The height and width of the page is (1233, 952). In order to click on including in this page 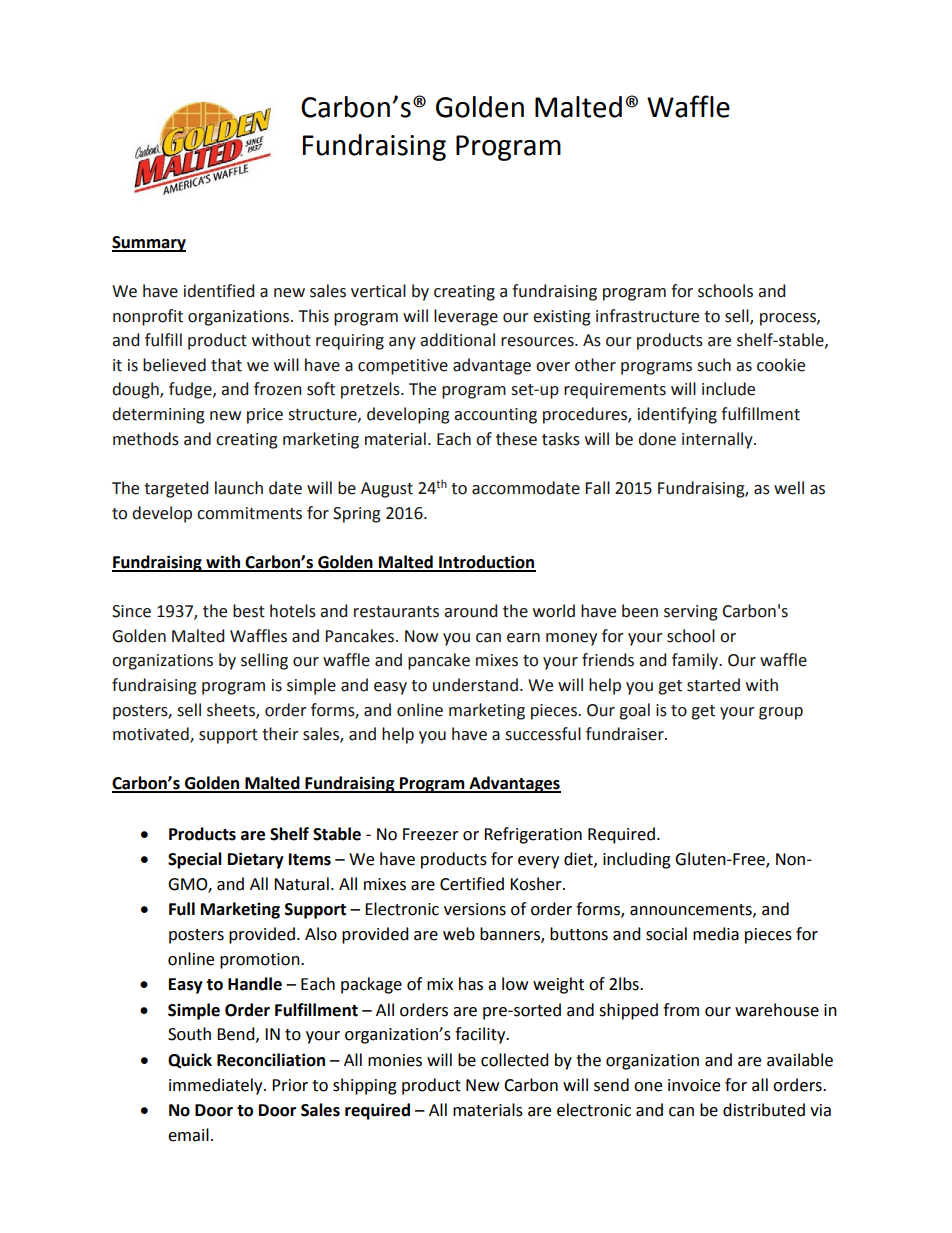, I will do `click(637, 860)`.
